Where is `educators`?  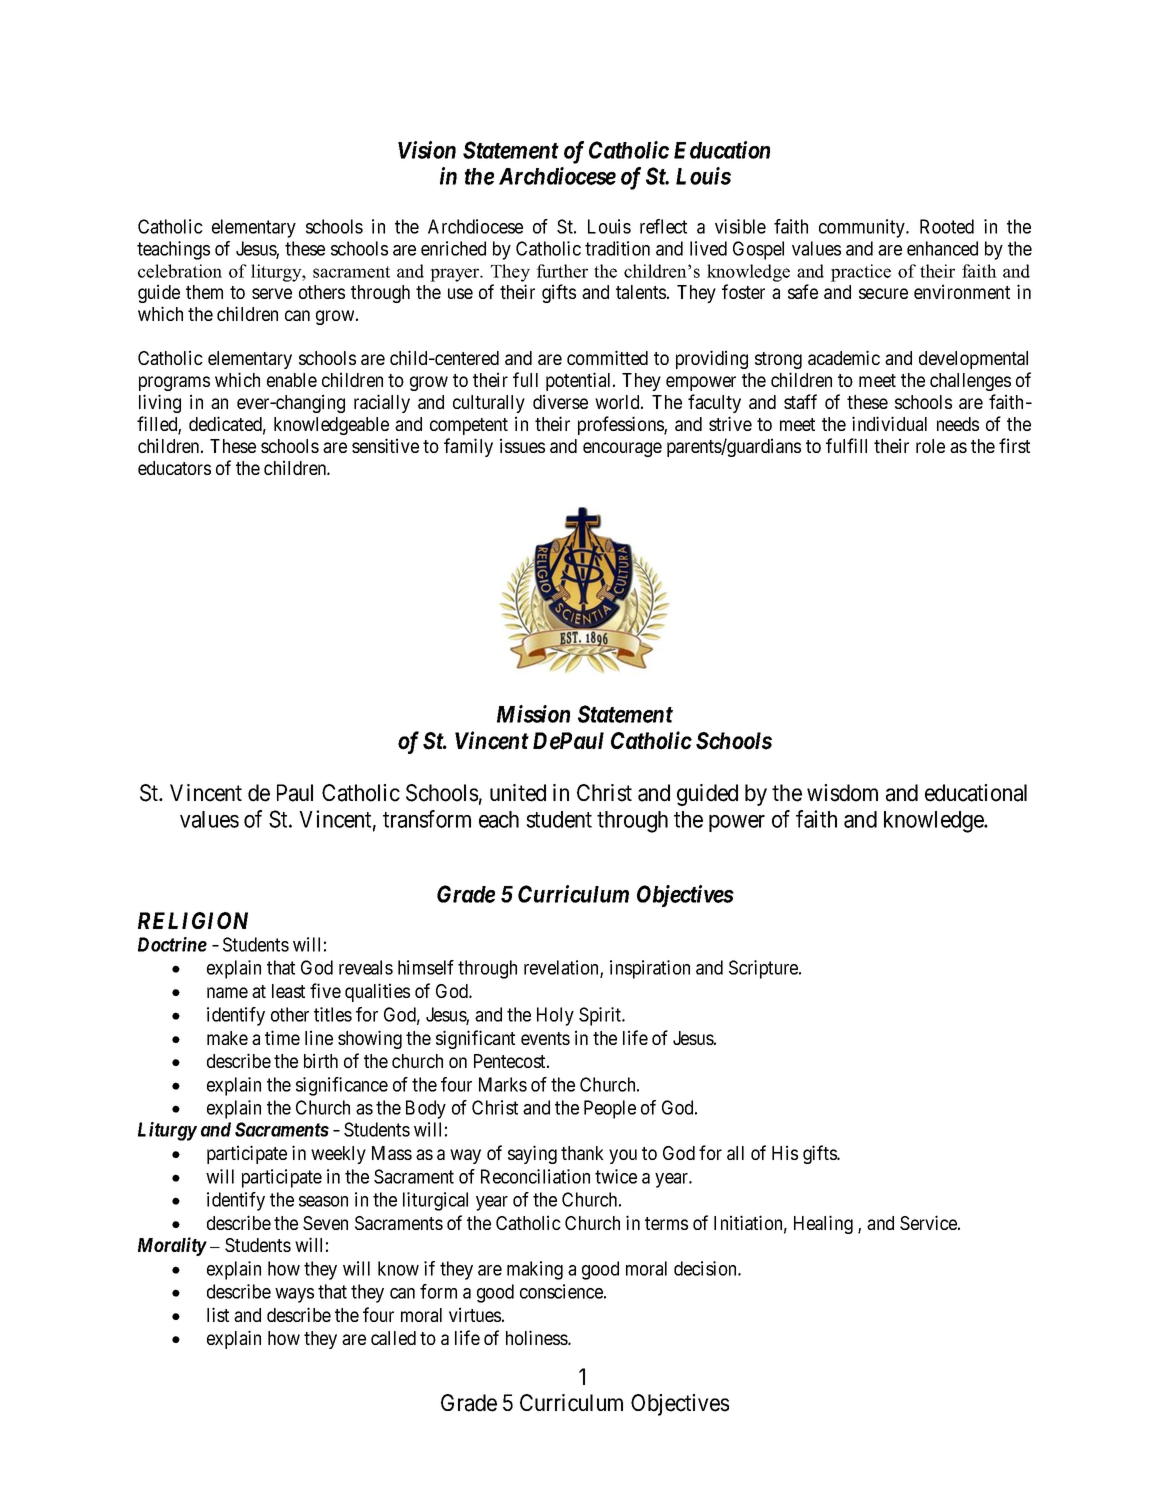
educators is located at coordinates (174, 468).
